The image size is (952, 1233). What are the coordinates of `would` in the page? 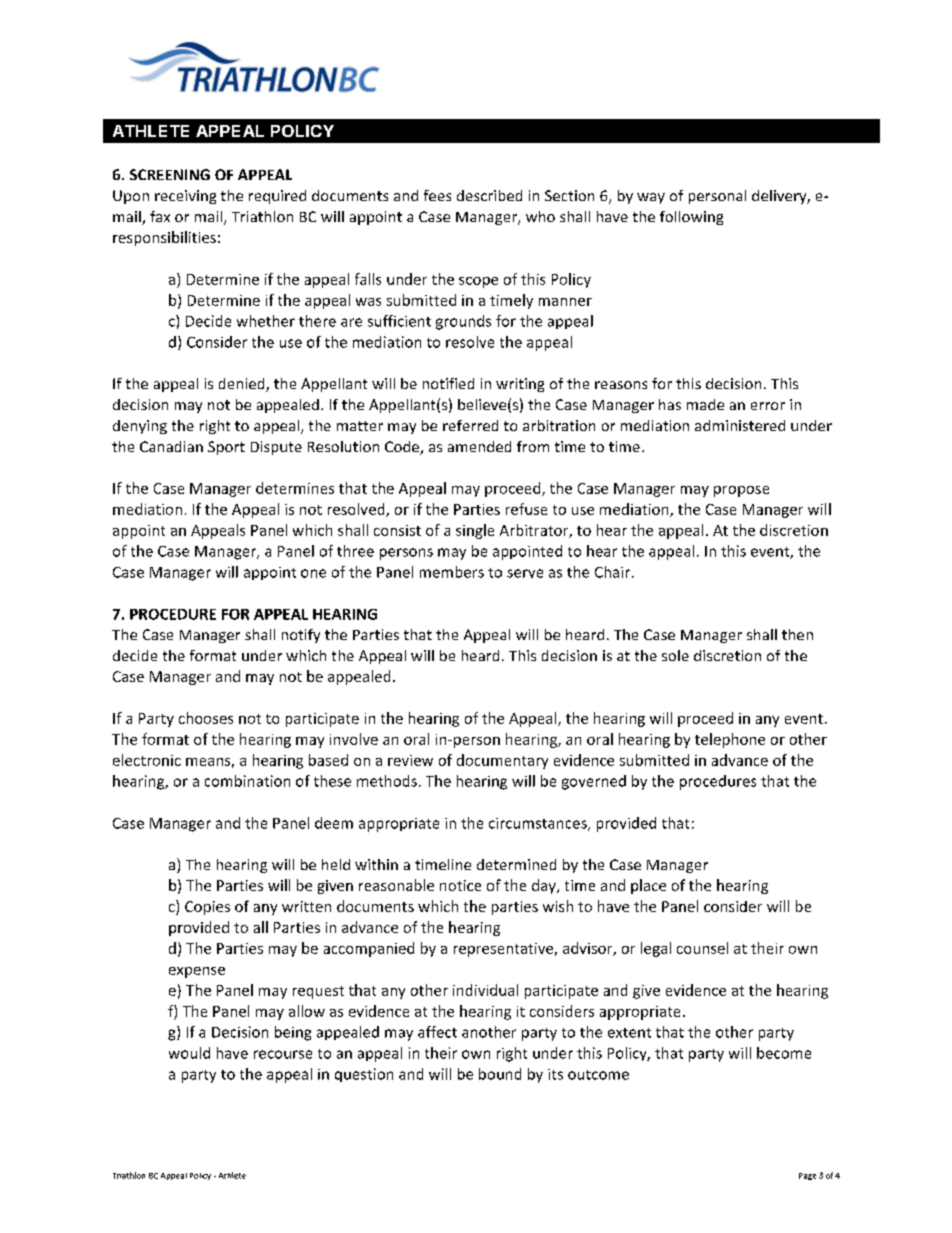 It's located at (189, 1053).
